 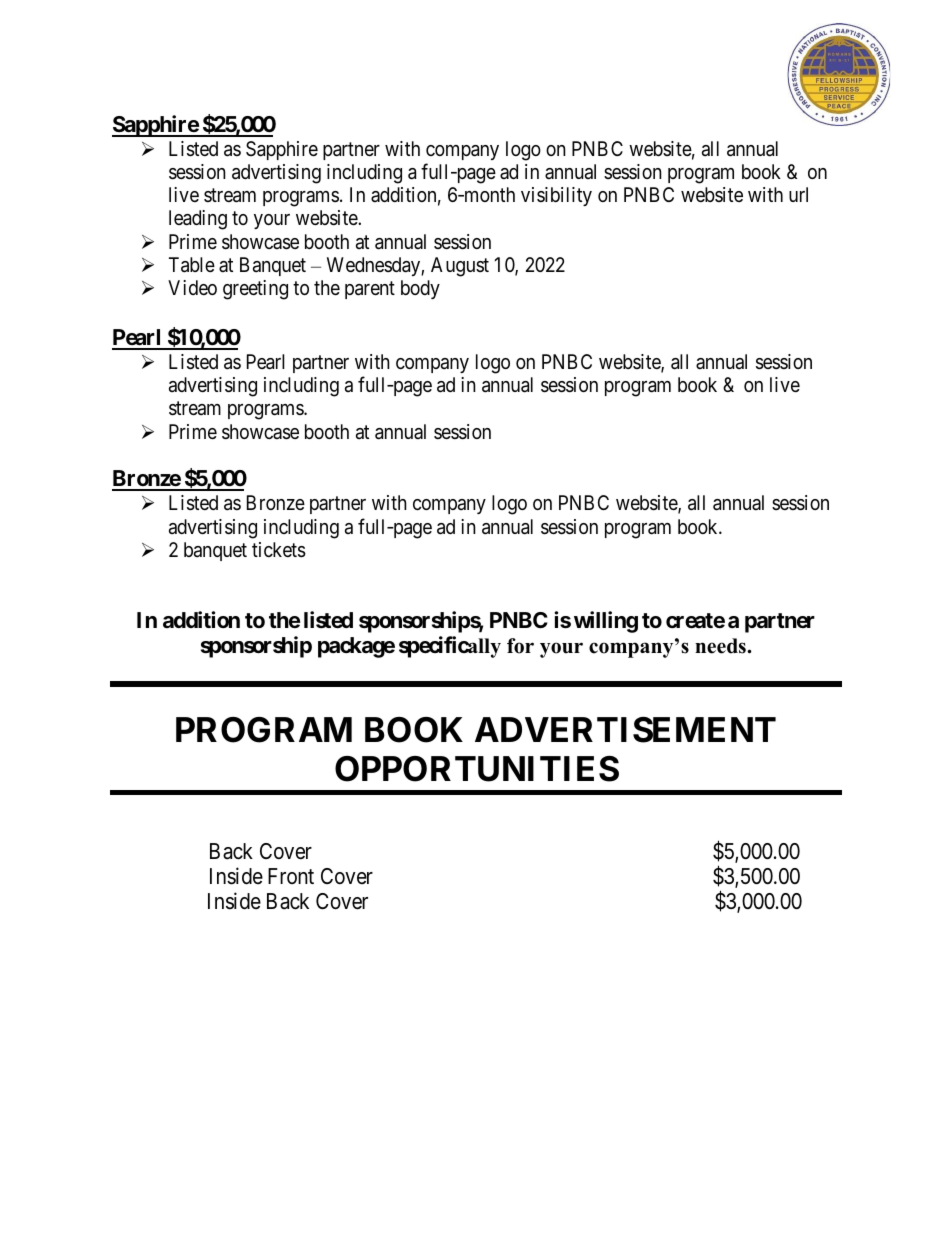 What do you see at coordinates (370, 290) in the screenshot?
I see `parent` at bounding box center [370, 290].
